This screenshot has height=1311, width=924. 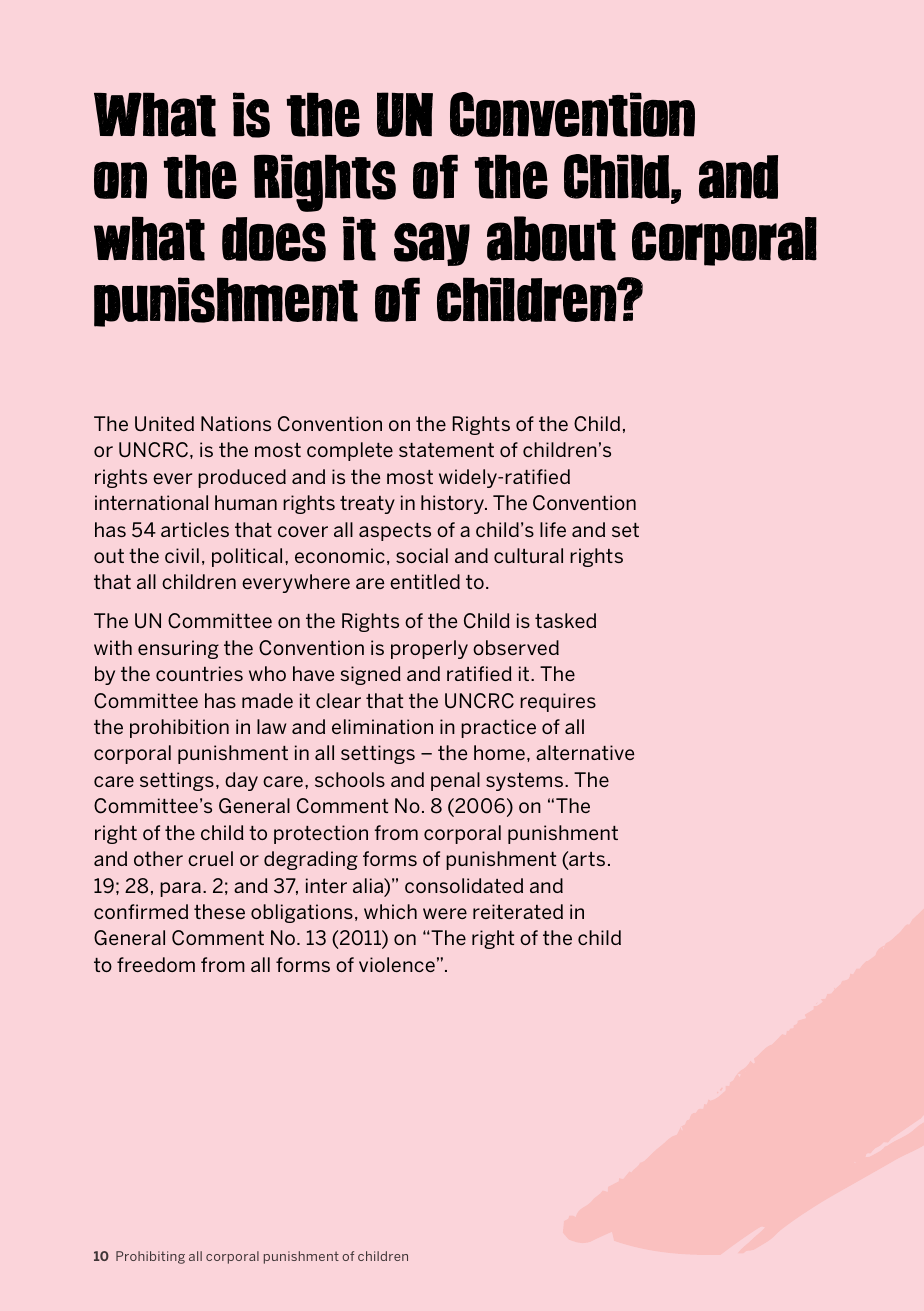 What do you see at coordinates (397, 964) in the screenshot?
I see `violence` at bounding box center [397, 964].
